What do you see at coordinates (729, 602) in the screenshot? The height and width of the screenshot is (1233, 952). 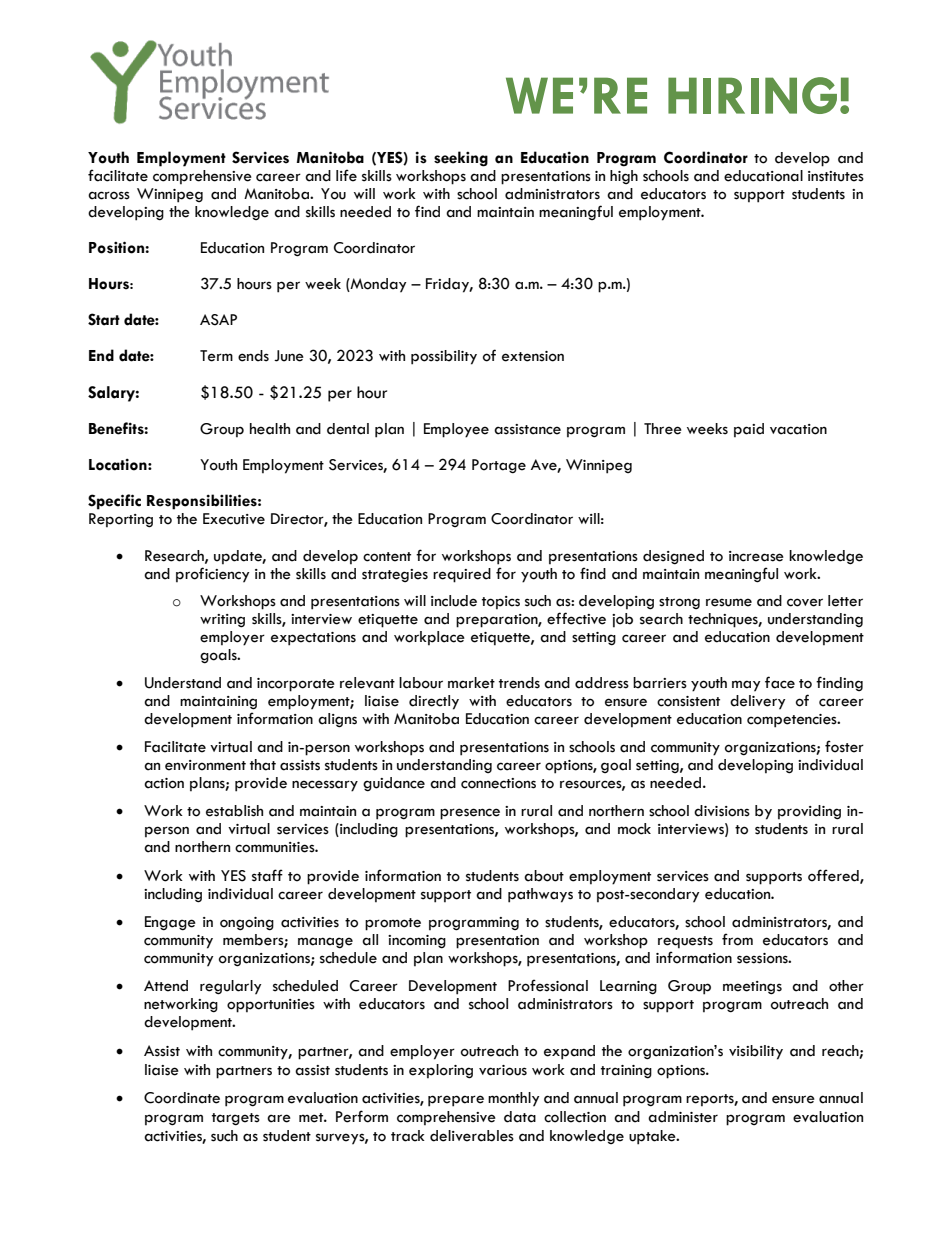 I see `resume` at bounding box center [729, 602].
